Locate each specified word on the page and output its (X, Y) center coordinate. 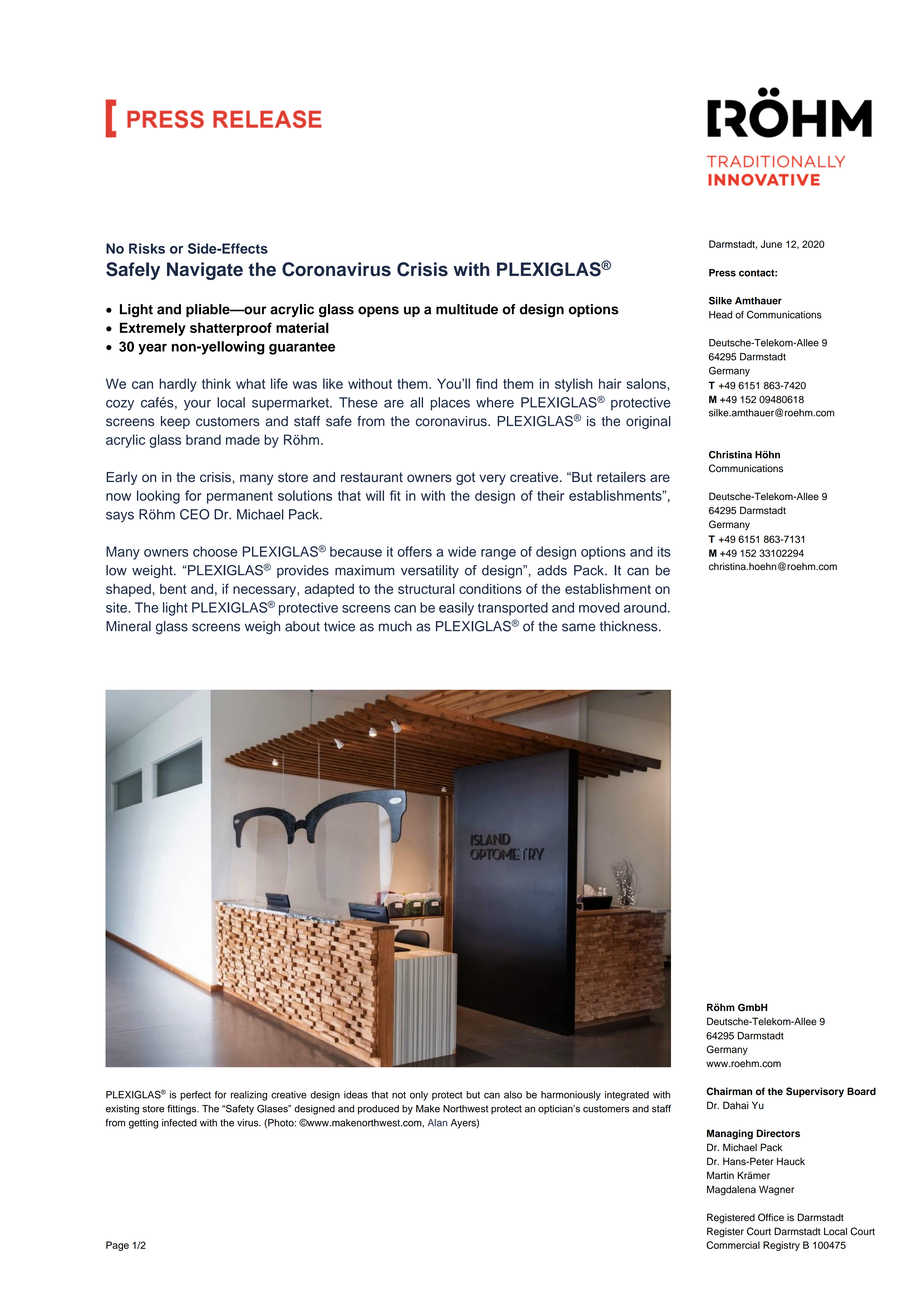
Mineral (128, 626)
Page (117, 1246)
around (646, 607)
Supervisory (815, 1092)
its (664, 551)
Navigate (205, 271)
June (771, 244)
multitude (467, 309)
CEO (195, 514)
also (513, 1095)
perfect (195, 1096)
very (492, 479)
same (578, 627)
